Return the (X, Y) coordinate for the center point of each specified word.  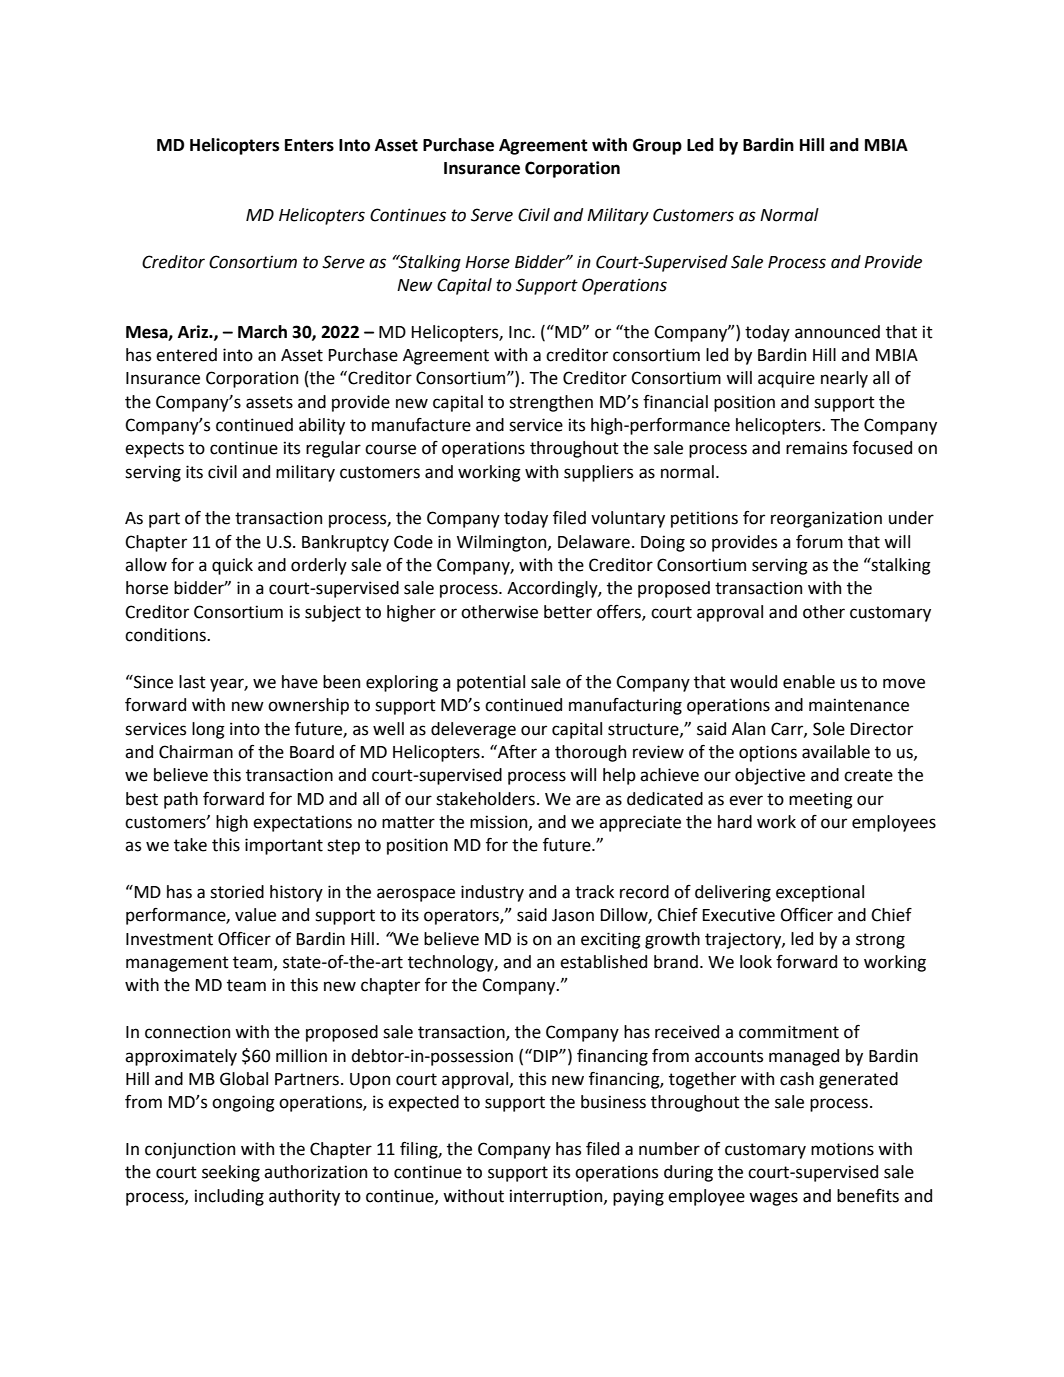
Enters (309, 145)
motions (842, 1149)
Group (657, 146)
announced (837, 332)
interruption (557, 1197)
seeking (231, 1173)
